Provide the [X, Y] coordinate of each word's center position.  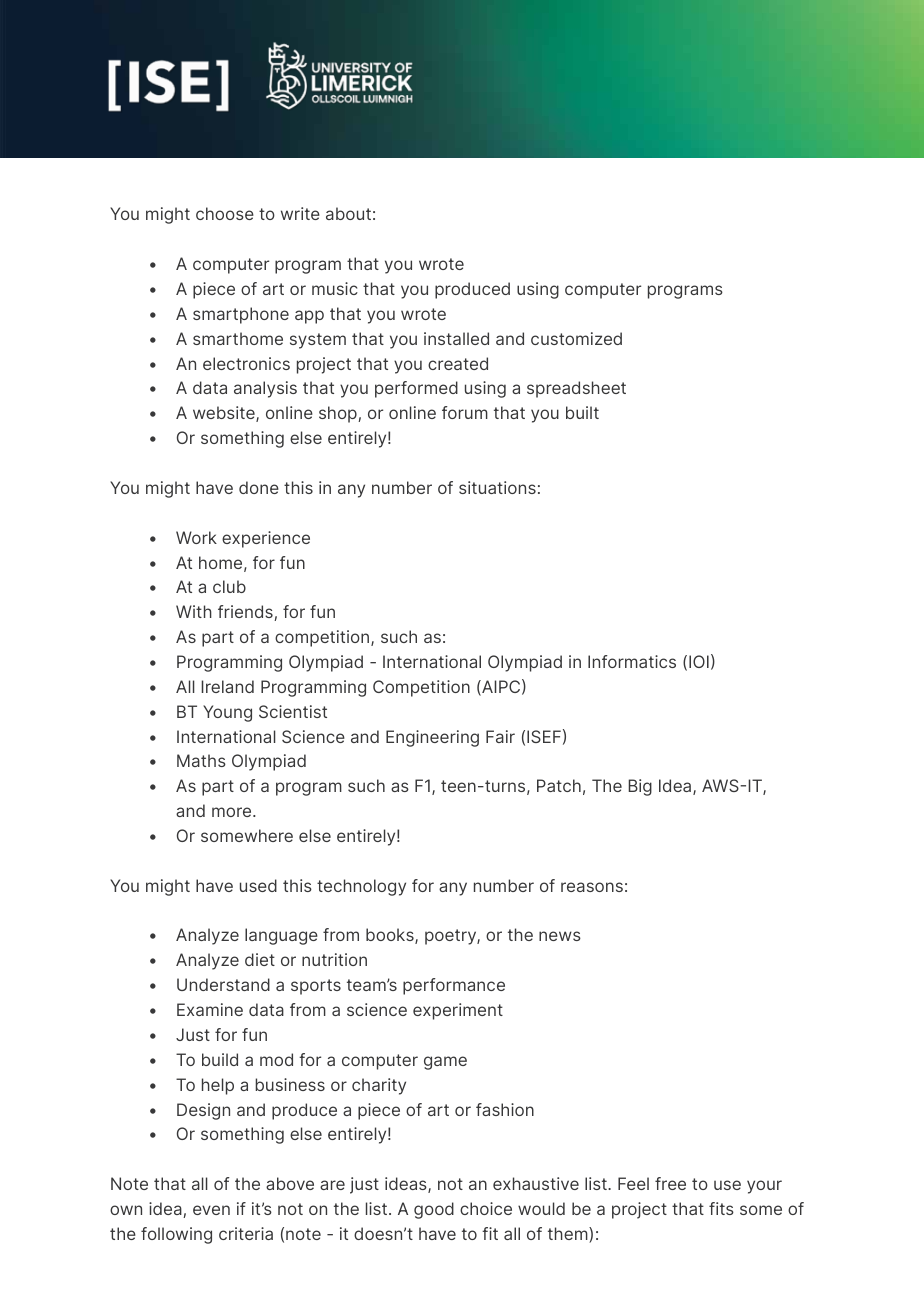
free [670, 1183]
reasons [592, 887]
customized [576, 338]
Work [196, 537]
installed [456, 338]
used [258, 885]
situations [497, 487]
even [211, 1210]
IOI [699, 661]
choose [225, 213]
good [434, 1210]
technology [361, 887]
